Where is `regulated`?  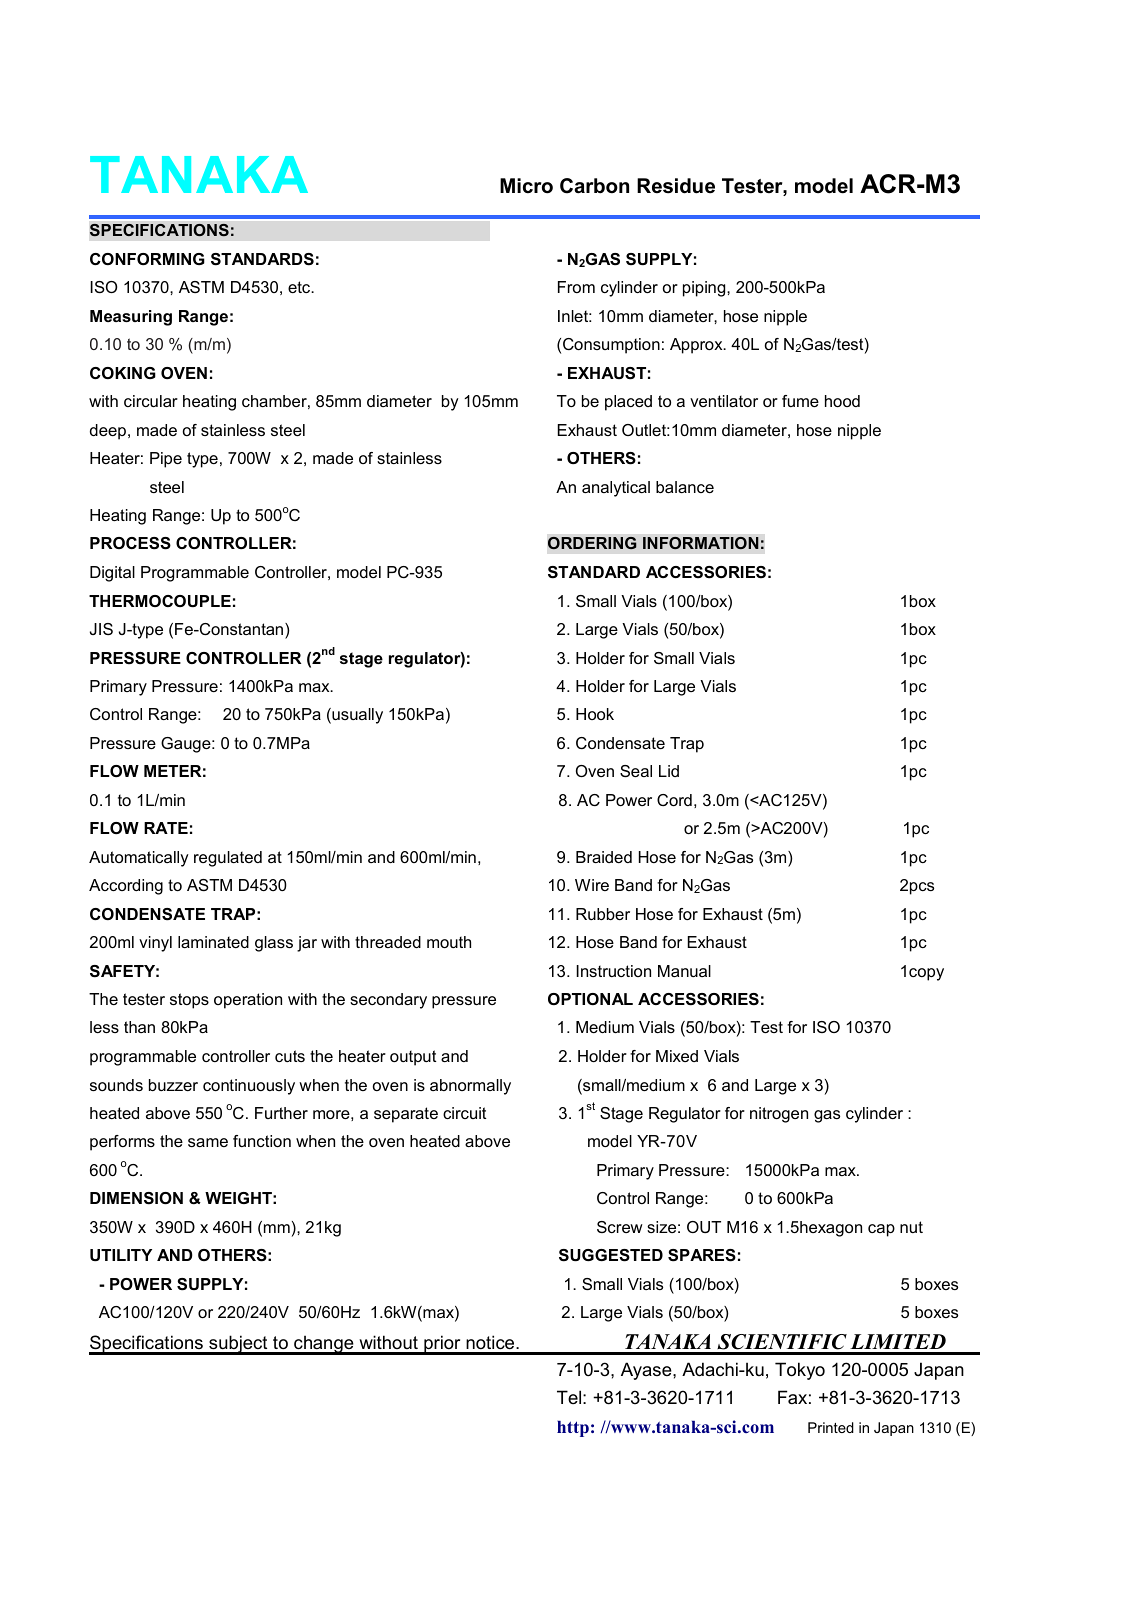
regulated is located at coordinates (228, 859).
